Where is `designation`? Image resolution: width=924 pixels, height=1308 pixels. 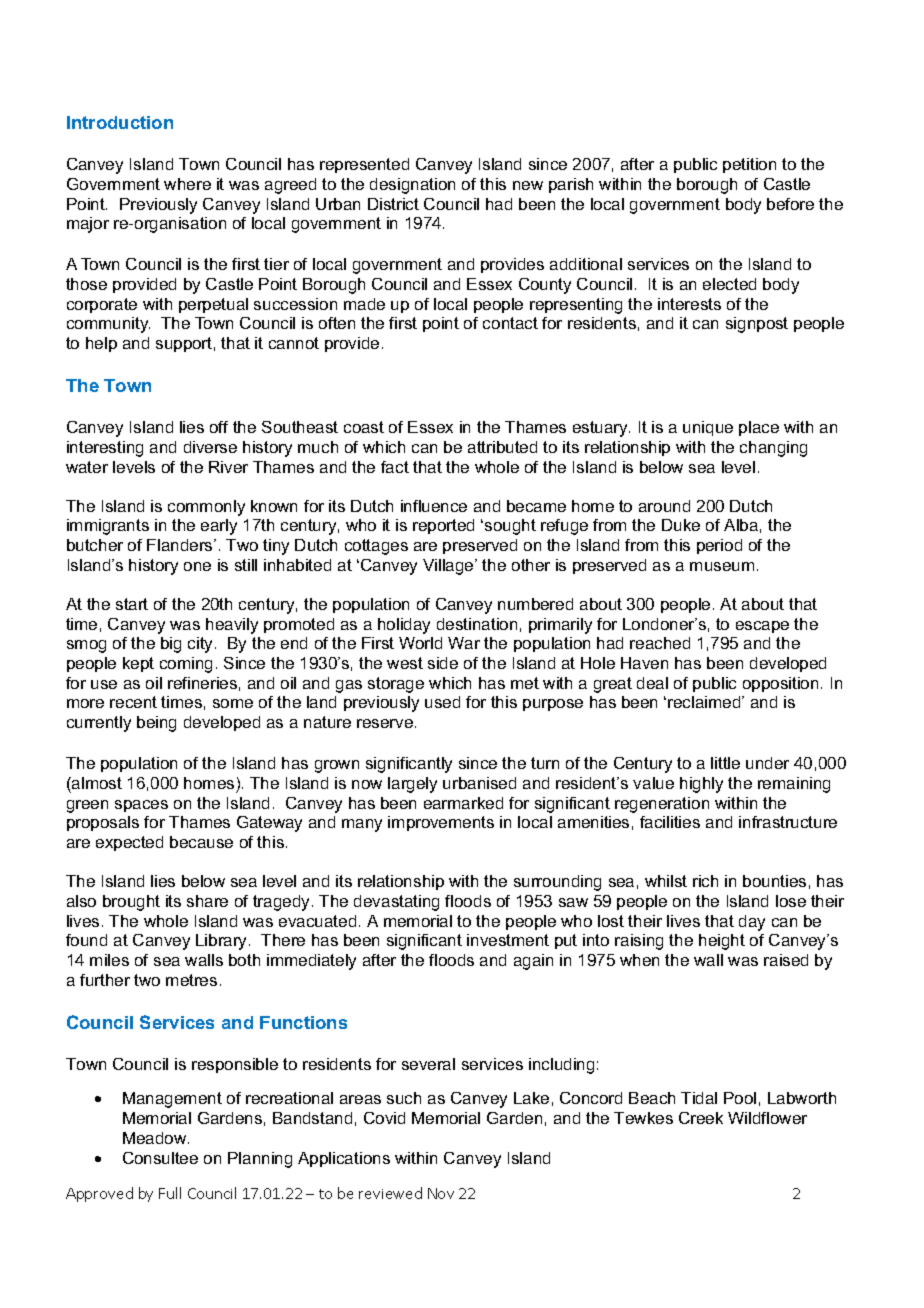
designation is located at coordinates (412, 186).
